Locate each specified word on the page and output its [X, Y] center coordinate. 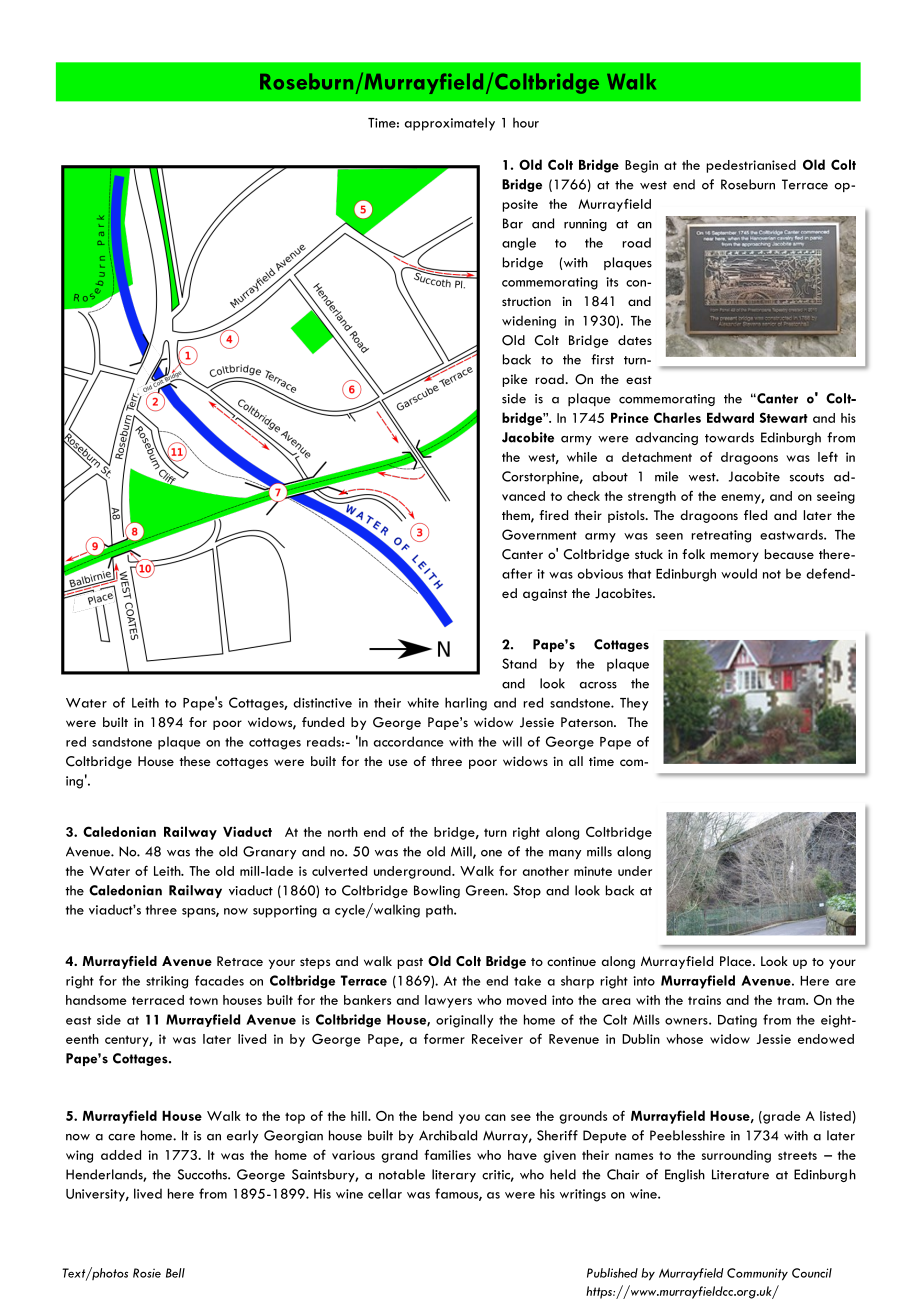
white [423, 702]
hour [526, 122]
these [195, 761]
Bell [175, 1273]
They [634, 704]
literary [454, 1175]
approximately [450, 124]
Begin [641, 166]
